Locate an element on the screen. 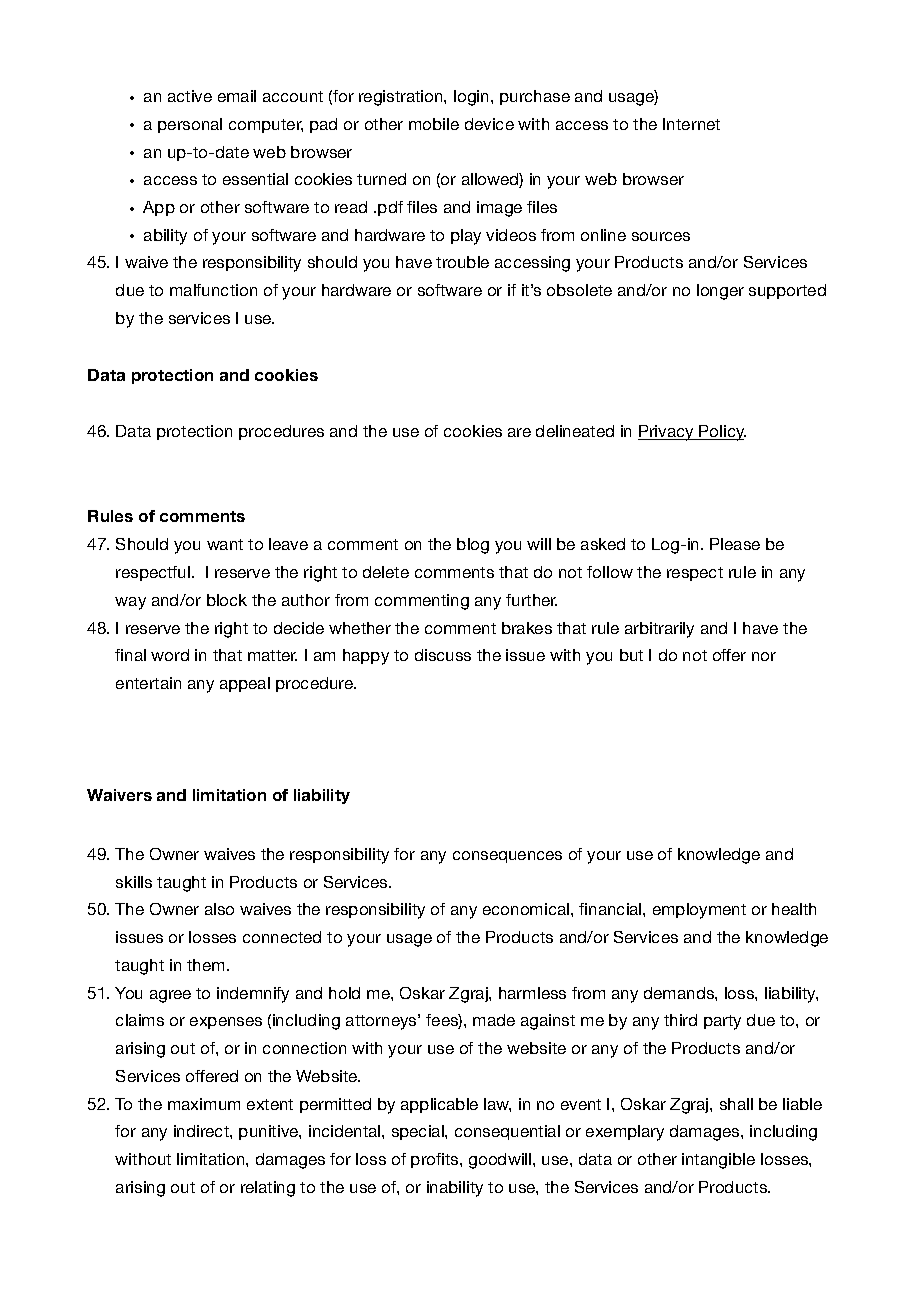 The height and width of the screenshot is (1308, 924). indirect is located at coordinates (202, 1131).
